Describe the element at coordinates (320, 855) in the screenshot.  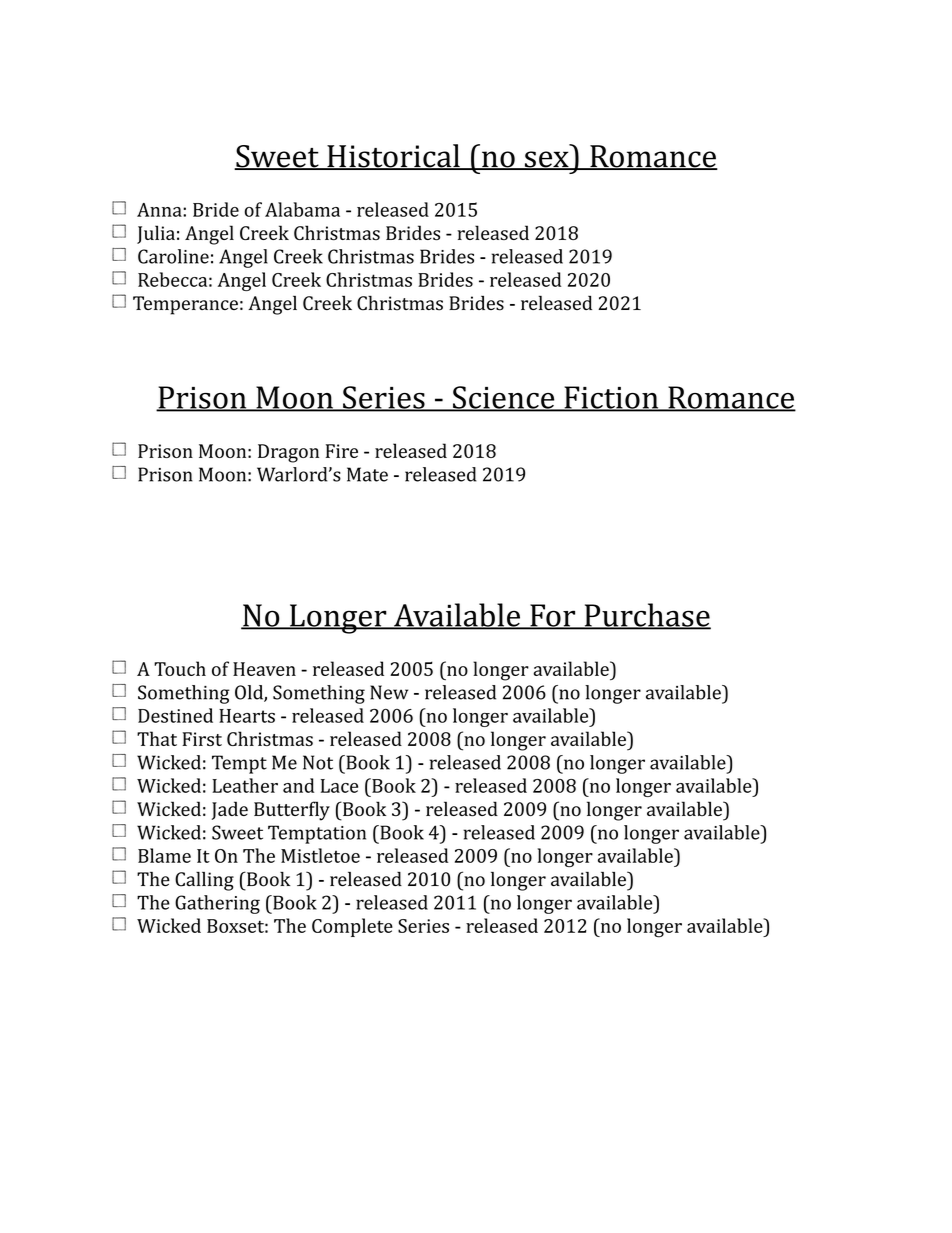
I see `Mistletoe` at that location.
